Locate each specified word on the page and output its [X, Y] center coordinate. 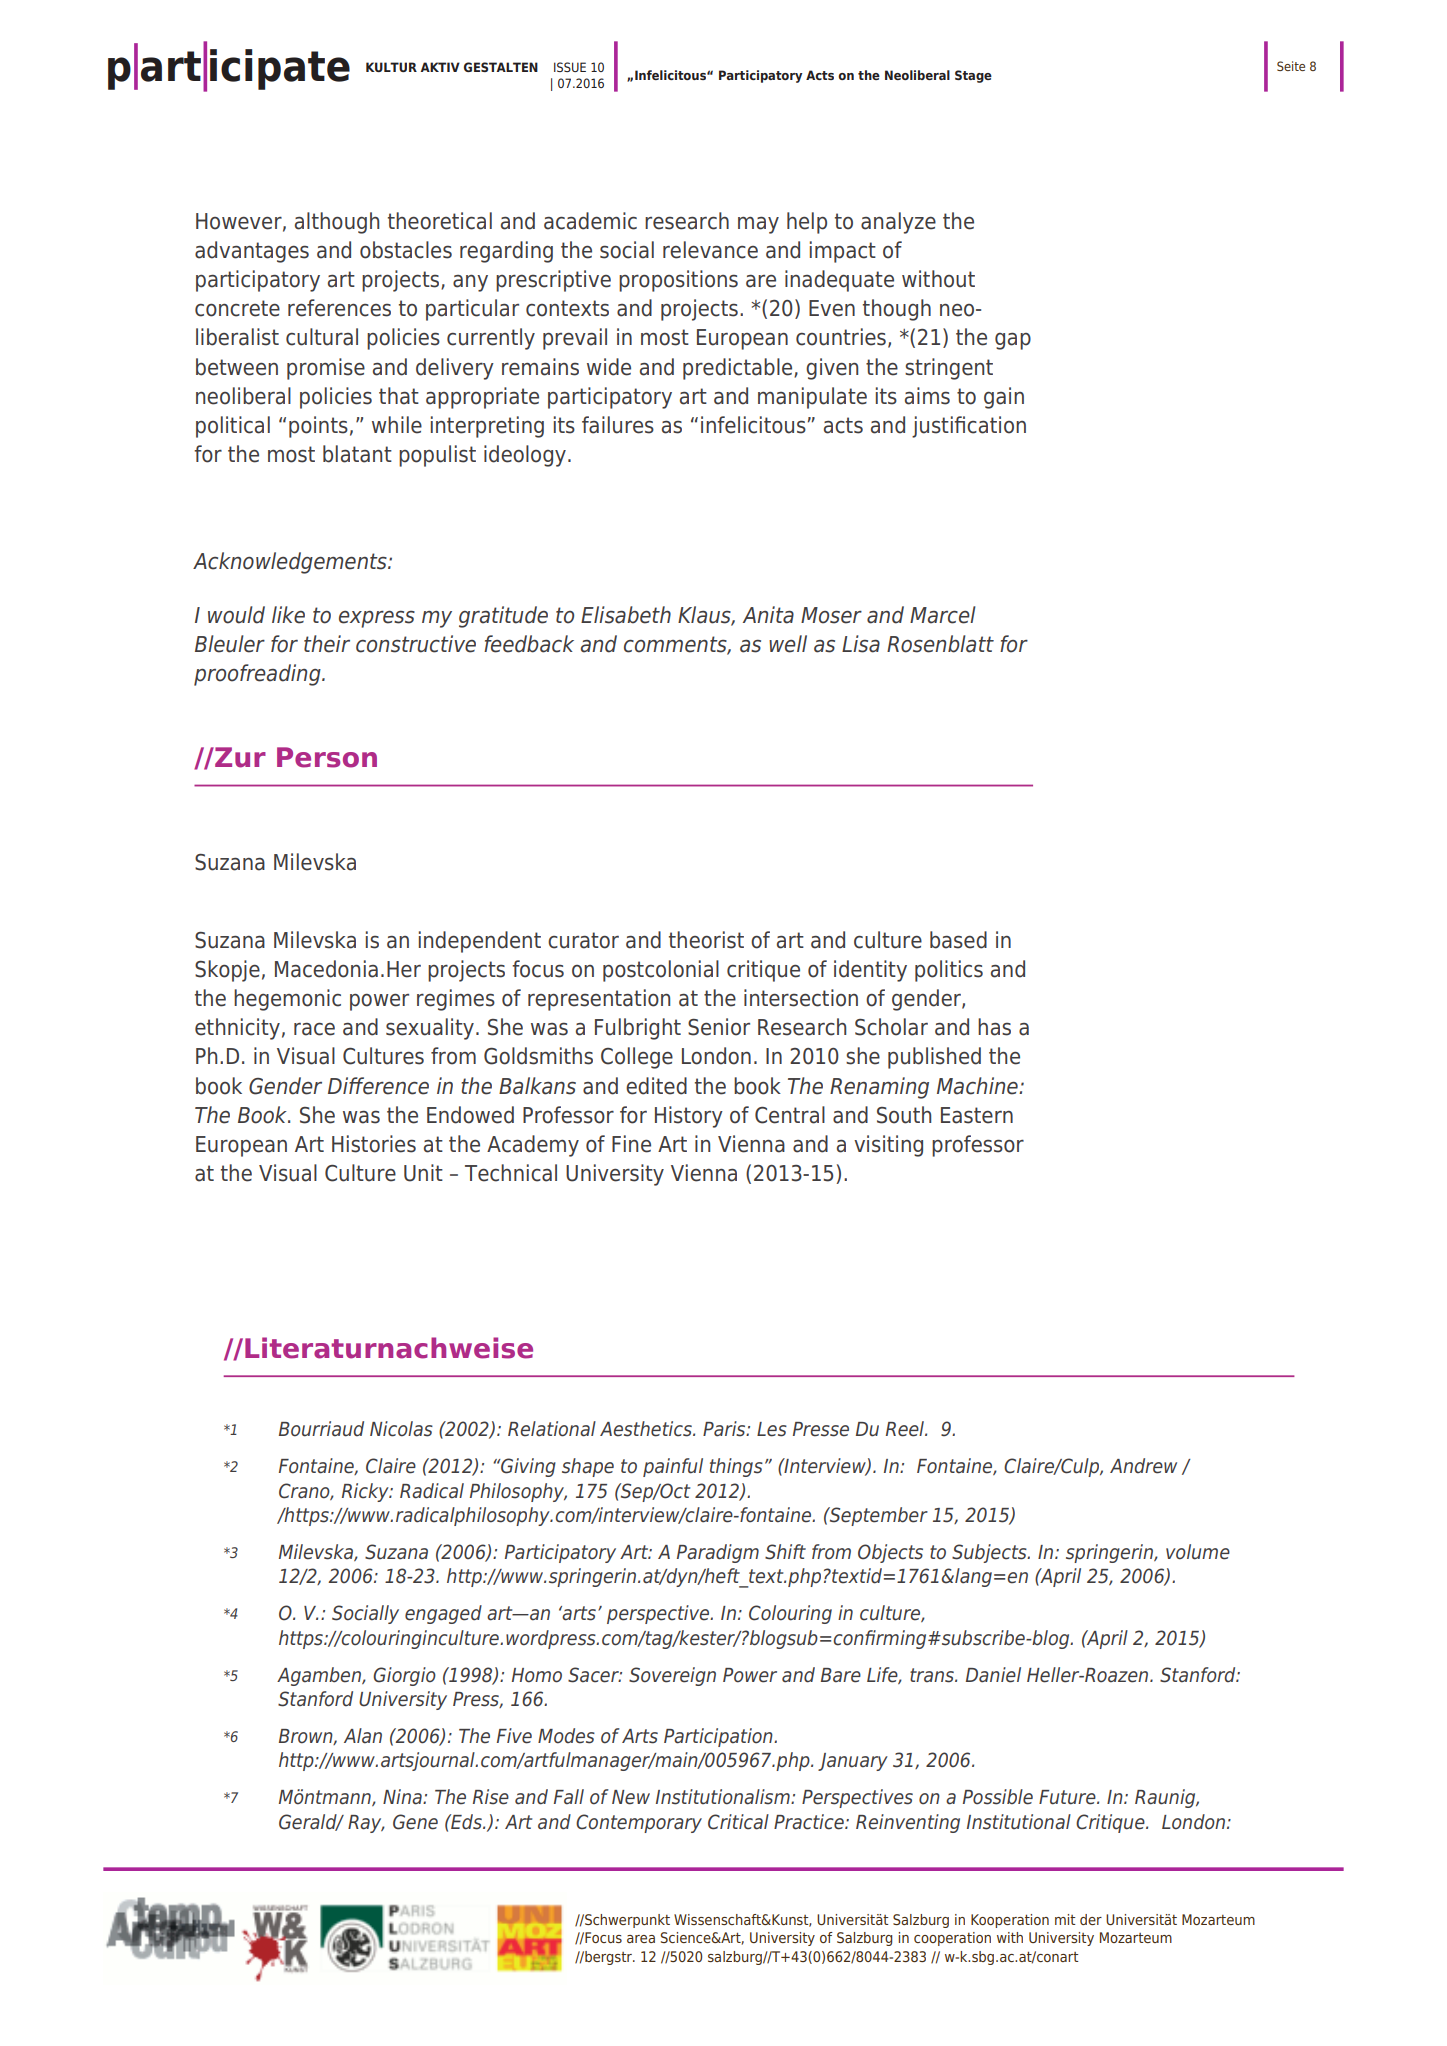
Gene [415, 1822]
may [758, 225]
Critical [738, 1822]
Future [1068, 1797]
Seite [1291, 66]
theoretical [440, 221]
